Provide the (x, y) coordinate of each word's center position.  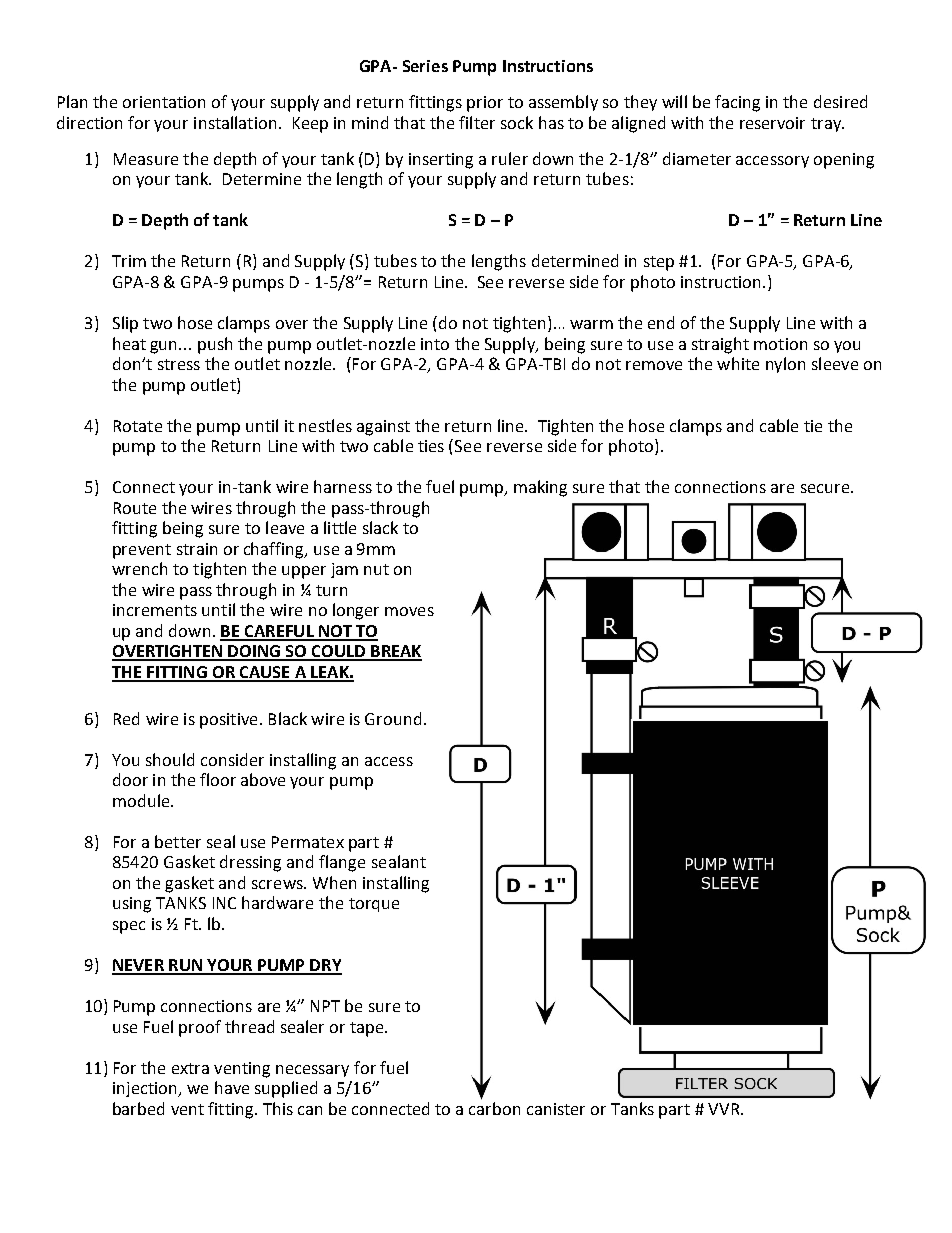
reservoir (772, 123)
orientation (164, 102)
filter (477, 122)
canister (556, 1109)
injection (146, 1089)
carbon (494, 1107)
